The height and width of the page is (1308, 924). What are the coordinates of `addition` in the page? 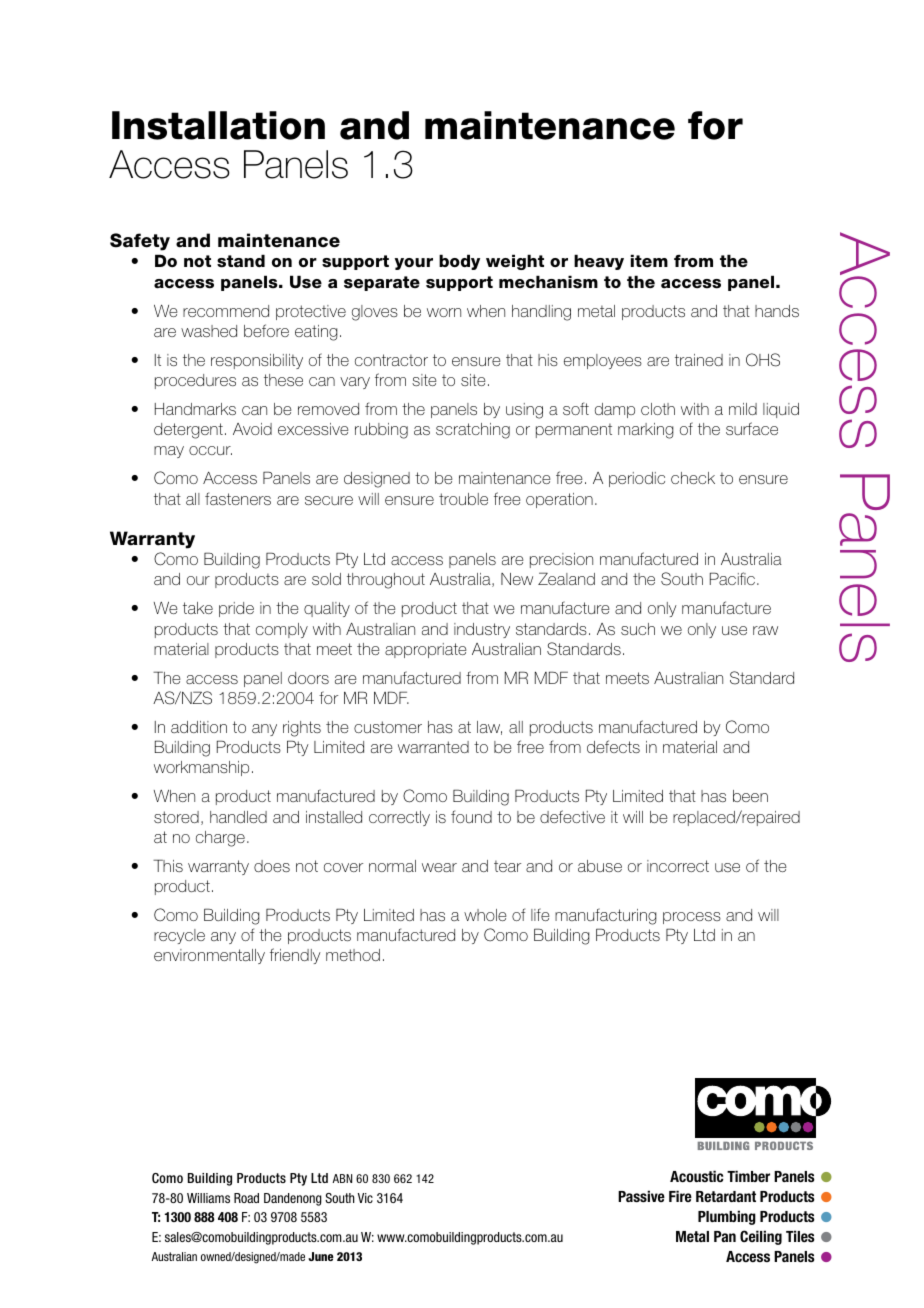 It's located at (199, 727).
